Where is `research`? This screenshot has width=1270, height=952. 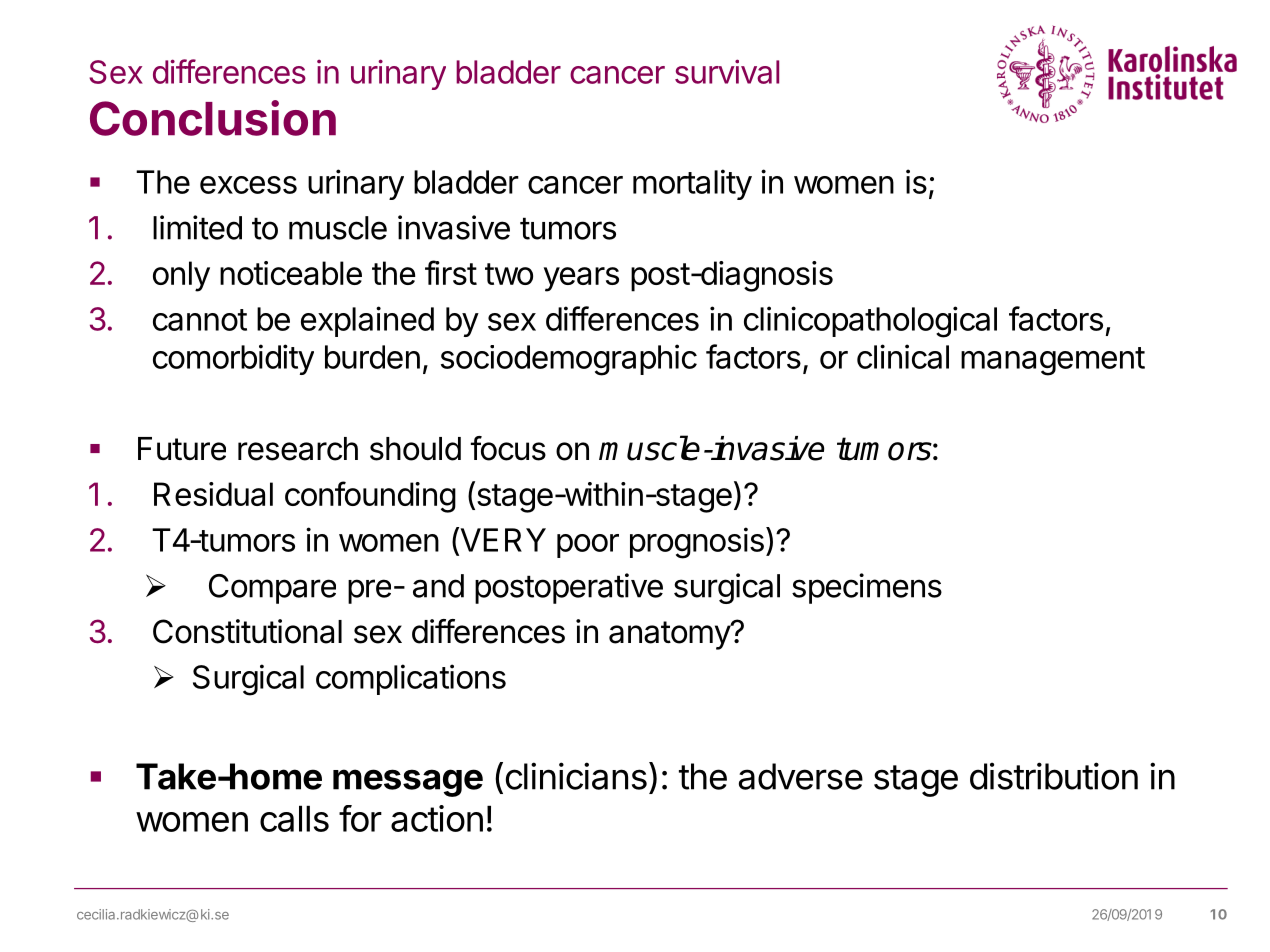
research is located at coordinates (298, 449).
